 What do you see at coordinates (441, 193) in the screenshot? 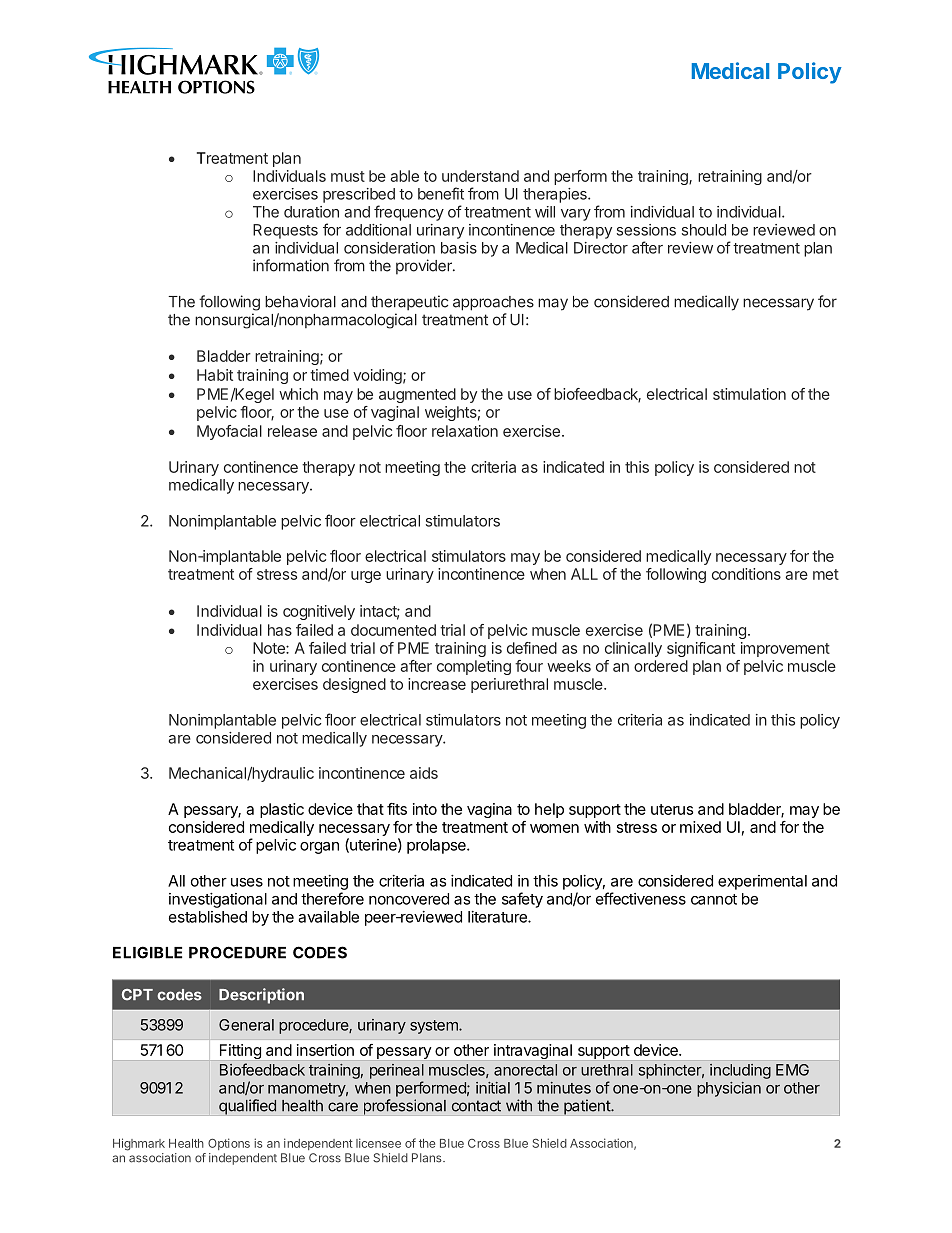
I see `benefit` at bounding box center [441, 193].
